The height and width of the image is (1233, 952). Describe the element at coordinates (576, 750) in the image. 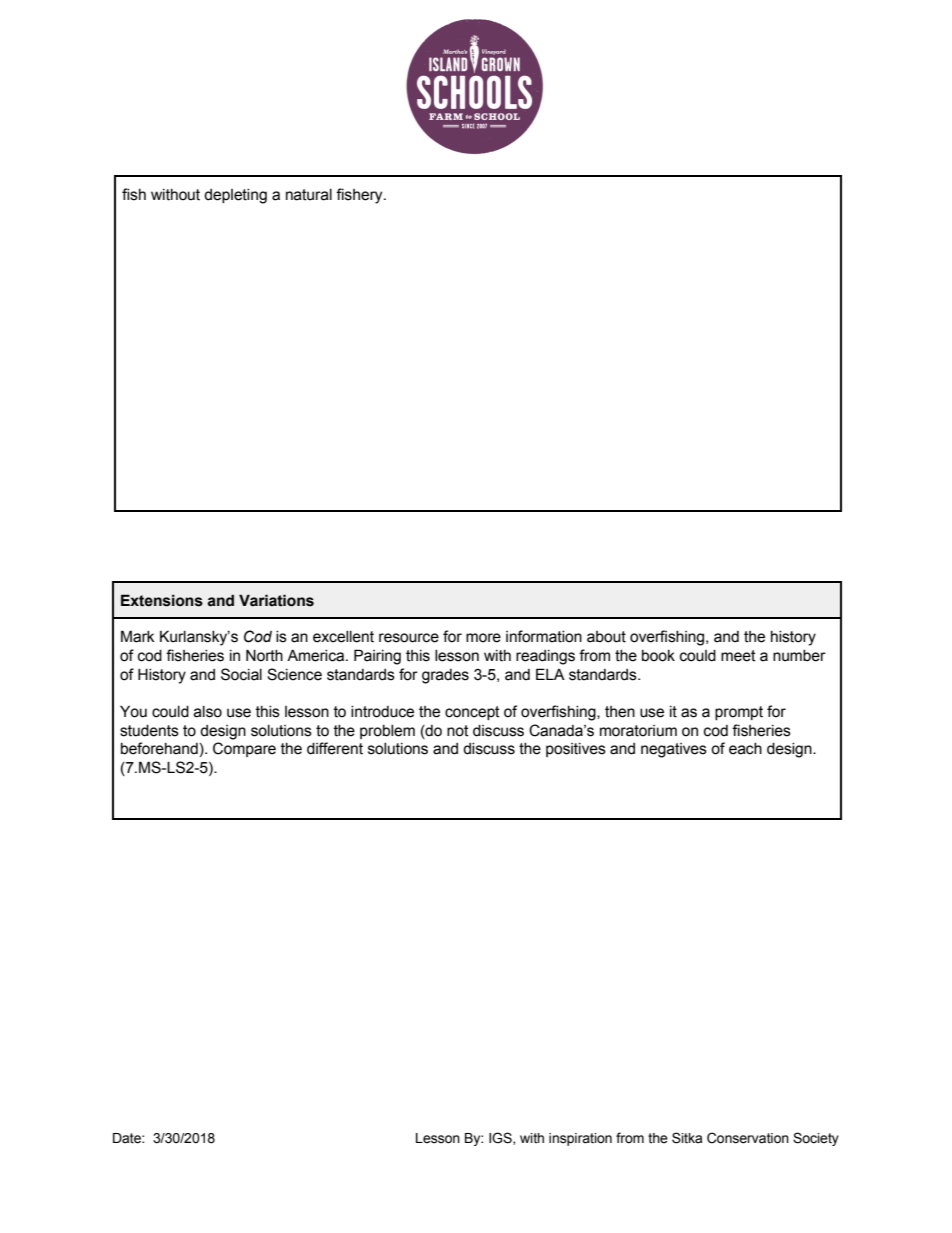

I see `positives` at that location.
